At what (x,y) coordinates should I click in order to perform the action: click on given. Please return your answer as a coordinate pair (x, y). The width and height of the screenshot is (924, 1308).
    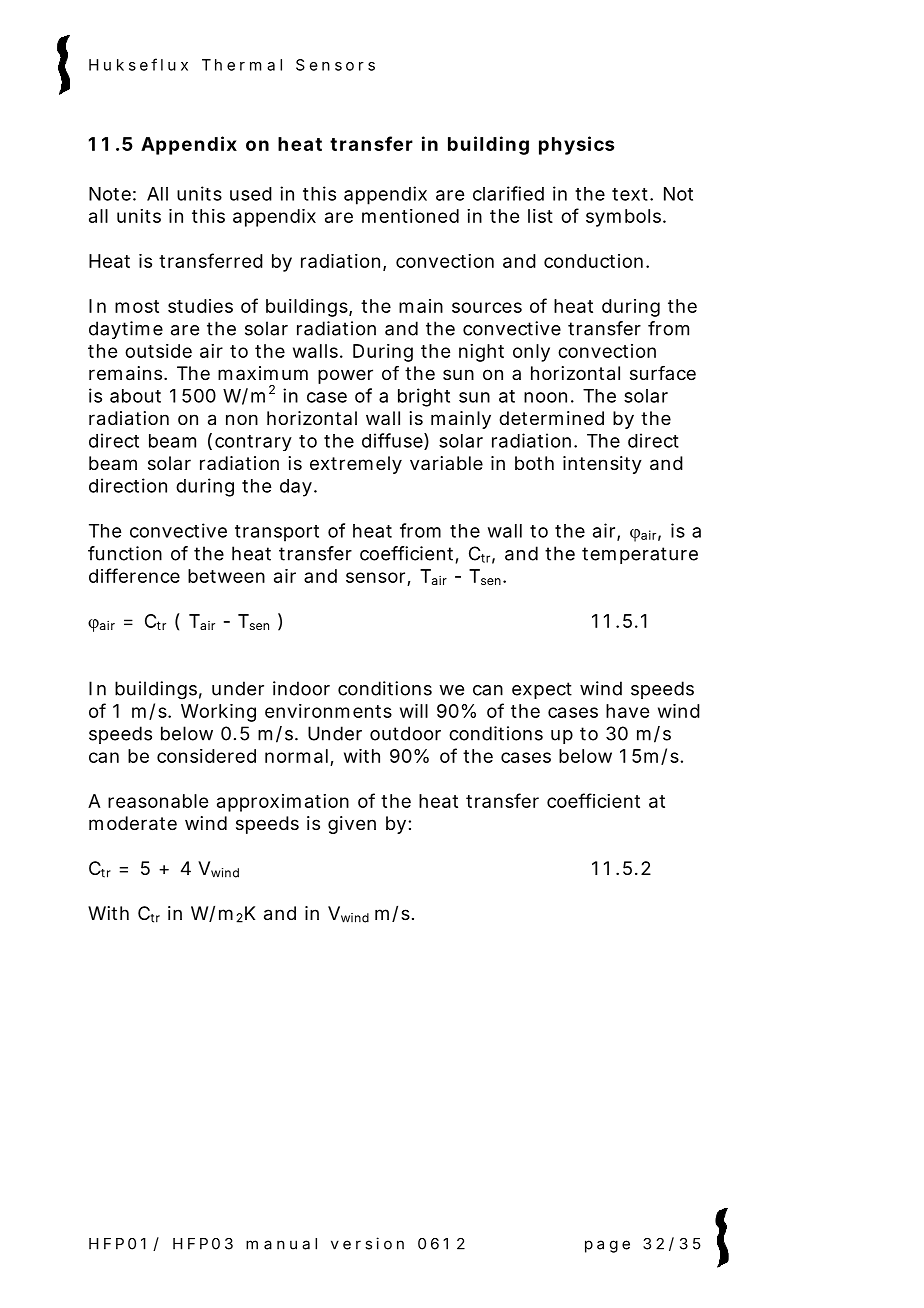
    Looking at the image, I should click on (352, 825).
